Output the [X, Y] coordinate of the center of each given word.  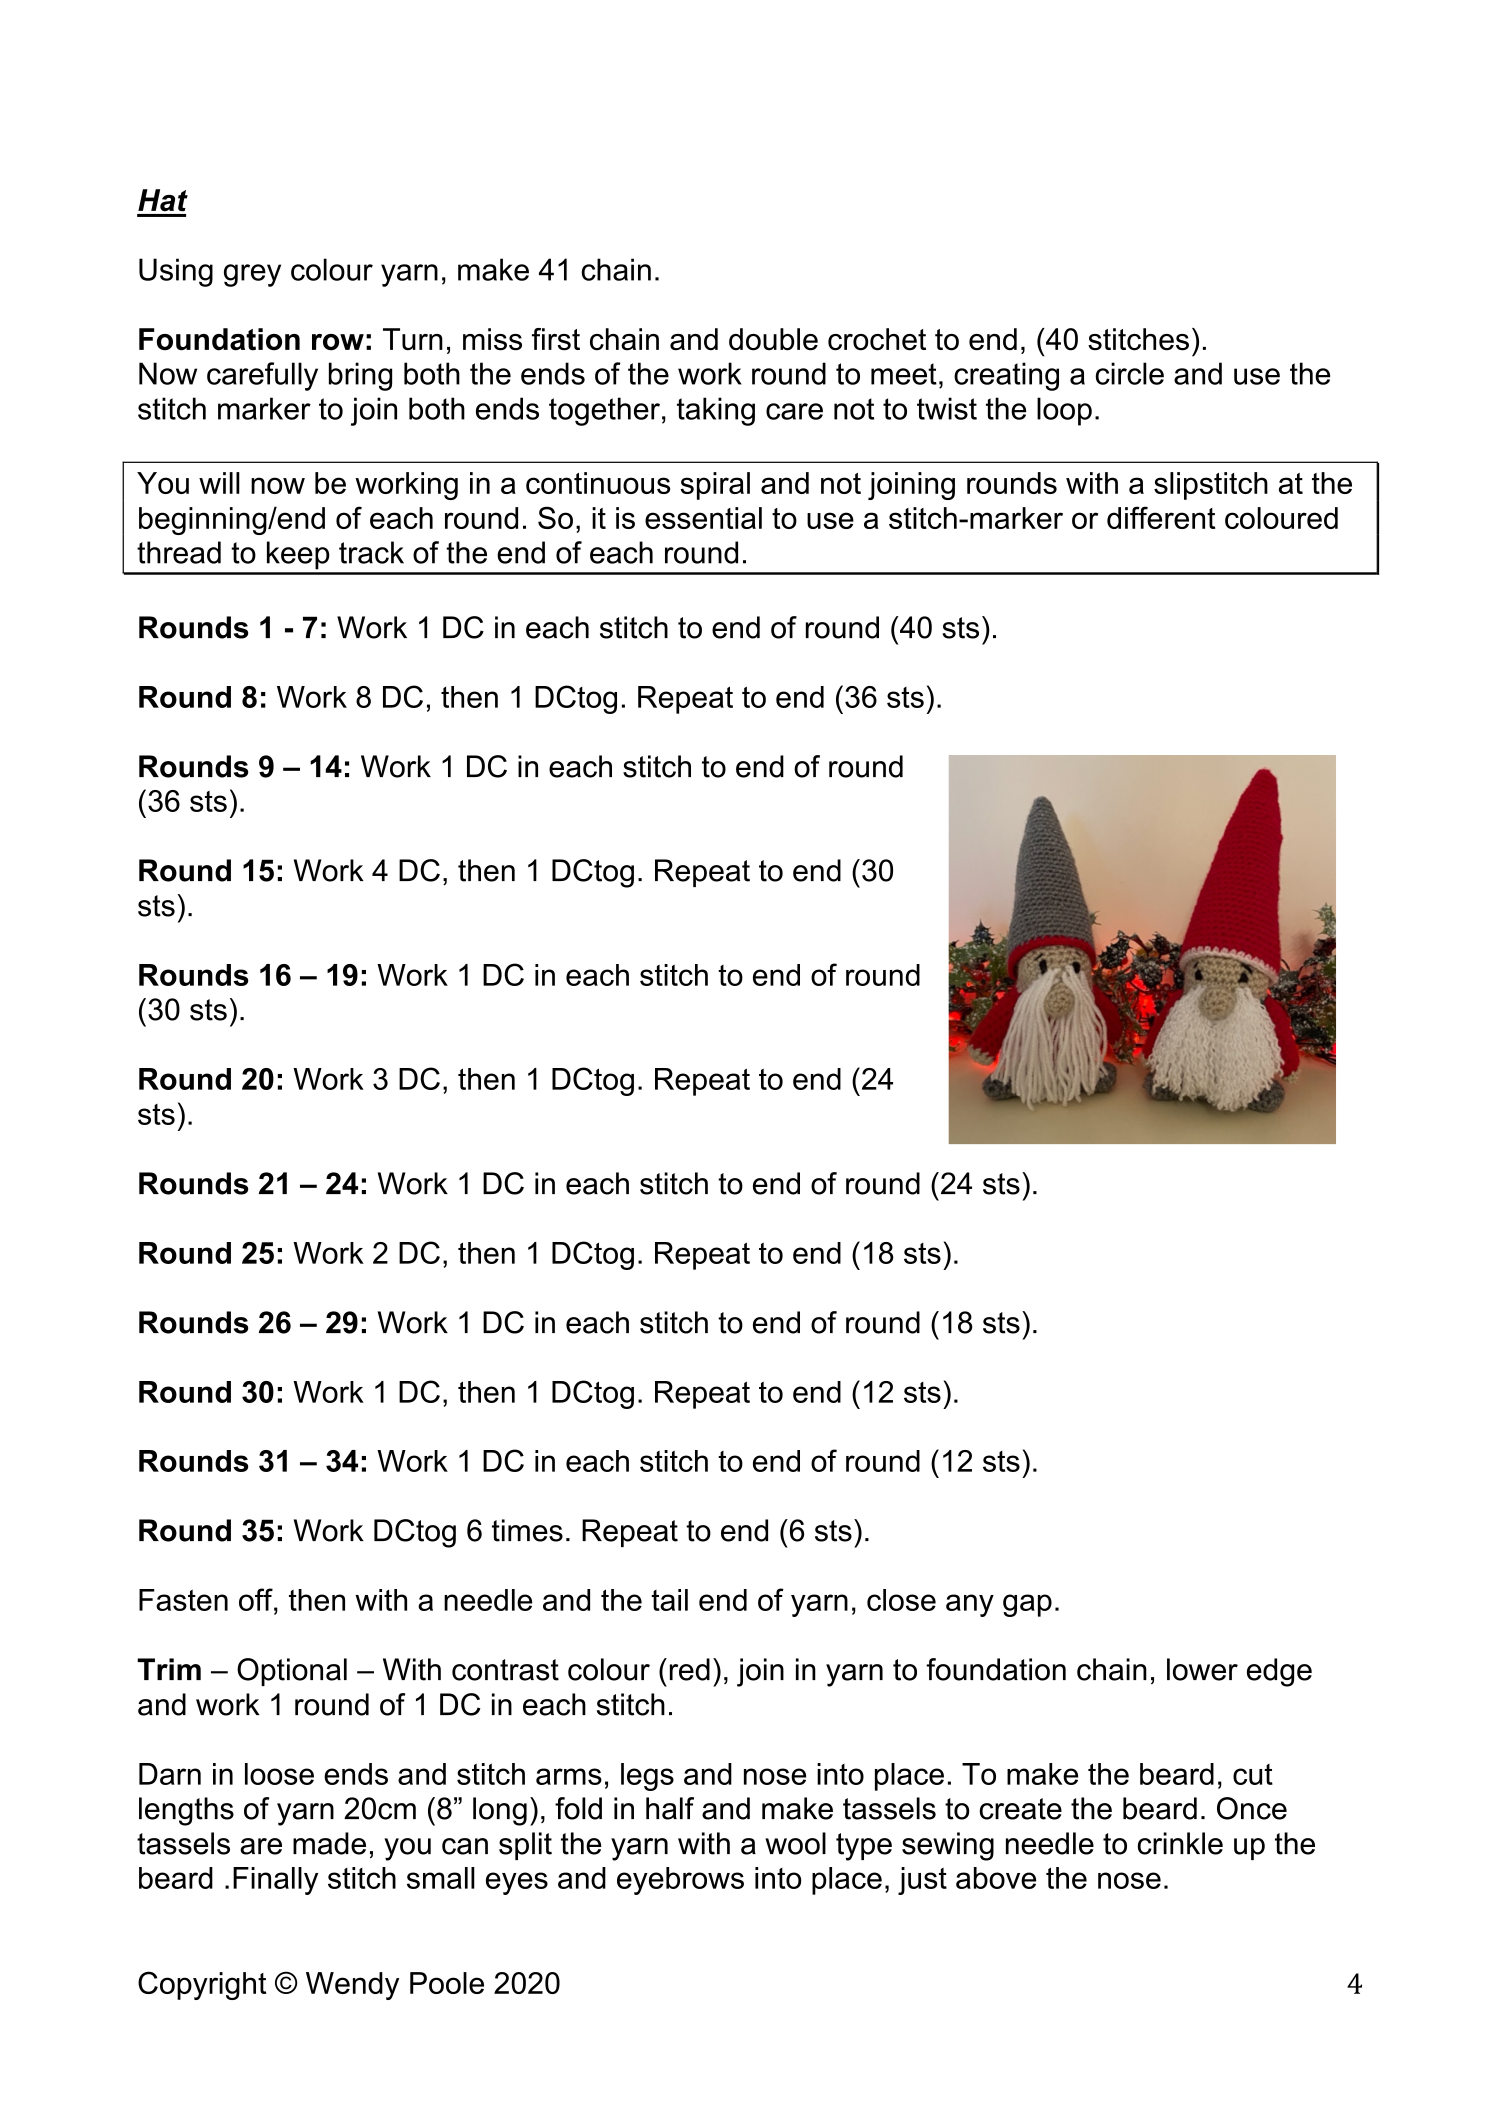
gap [1027, 1605]
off [257, 1599]
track [371, 552]
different [1161, 517]
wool [795, 1843]
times [527, 1530]
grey [252, 275]
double [773, 339]
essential [703, 518]
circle [1130, 373]
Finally [275, 1881]
